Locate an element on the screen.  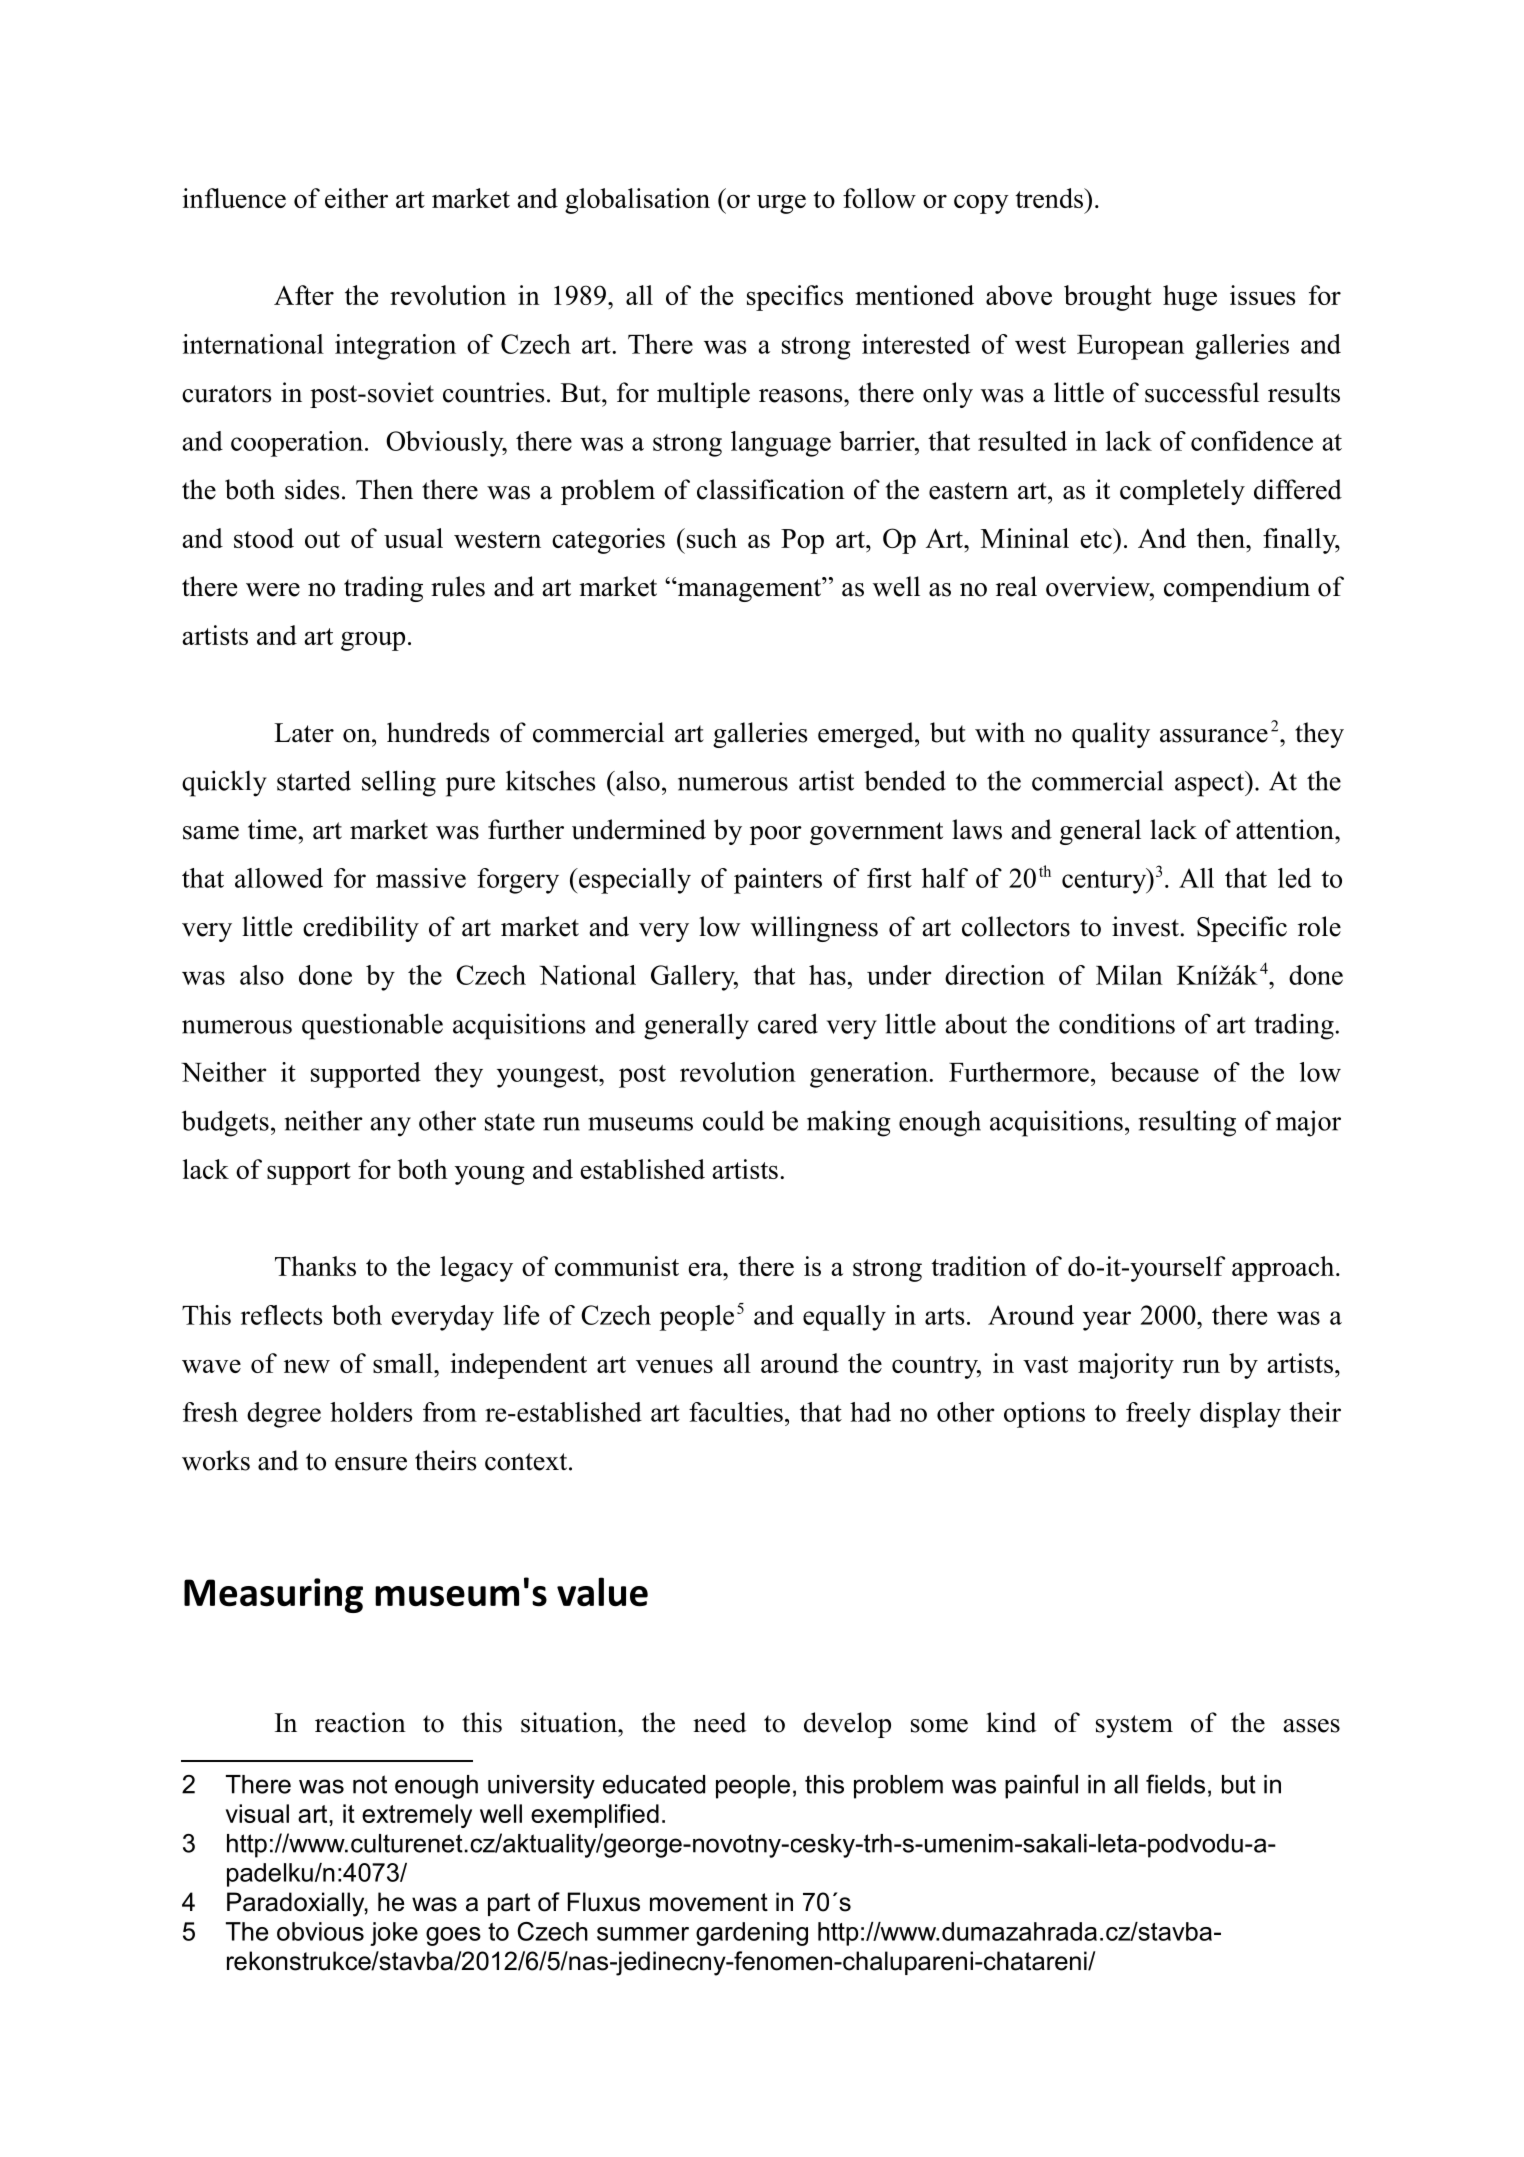
compendium is located at coordinates (1237, 589).
